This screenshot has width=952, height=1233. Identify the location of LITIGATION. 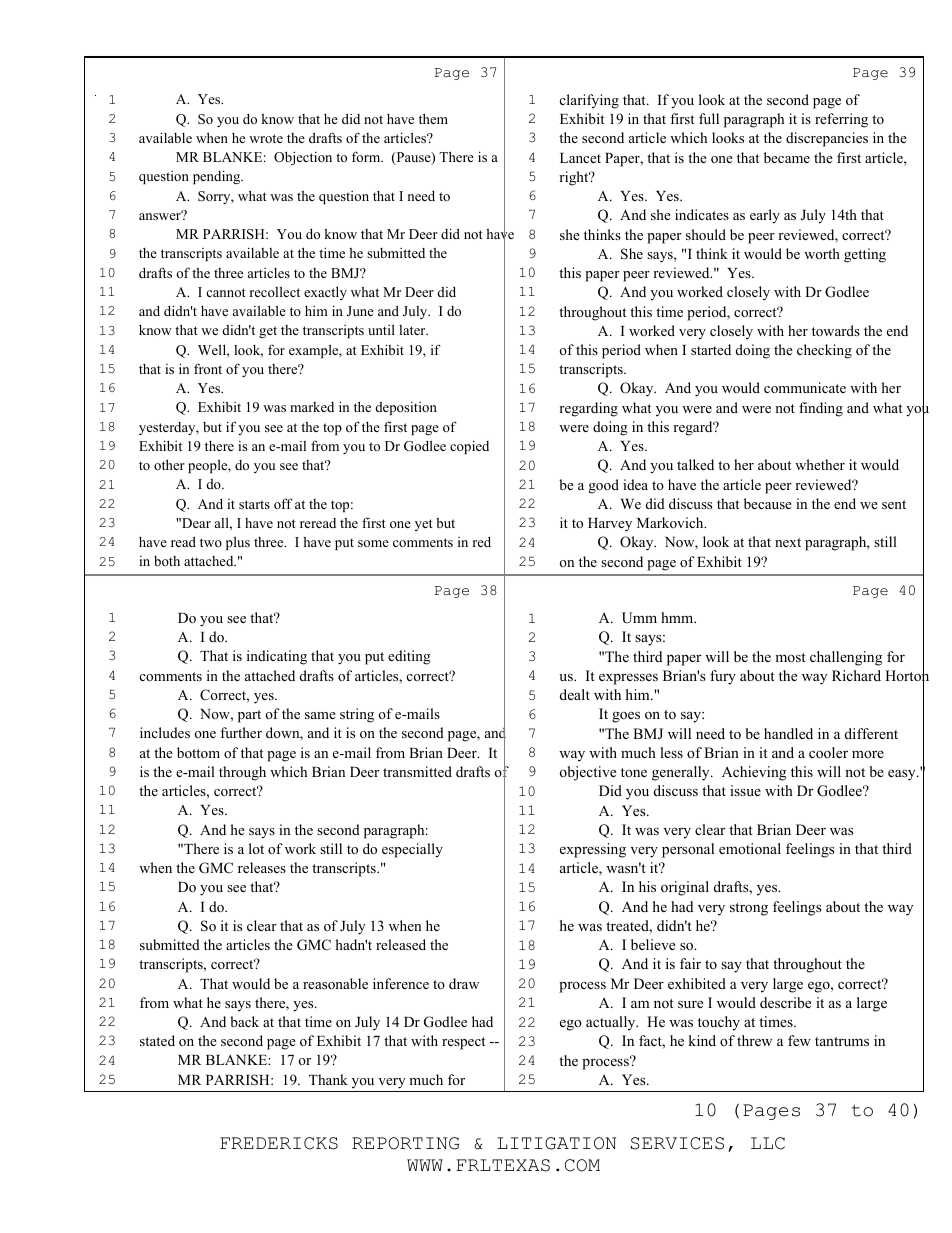
(556, 1143).
